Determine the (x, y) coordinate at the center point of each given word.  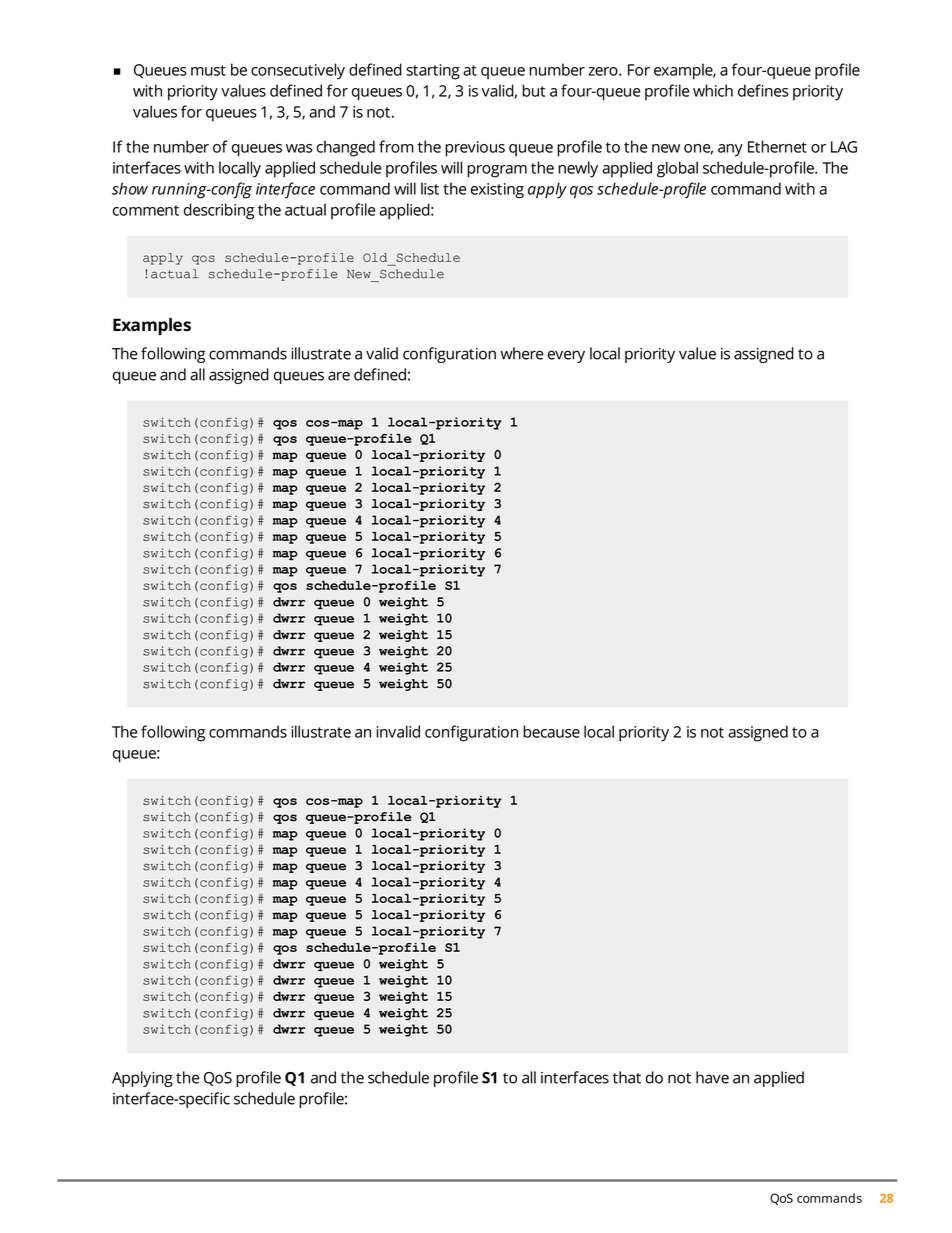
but (533, 90)
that (627, 1077)
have (712, 1077)
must (208, 70)
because (551, 731)
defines (763, 90)
